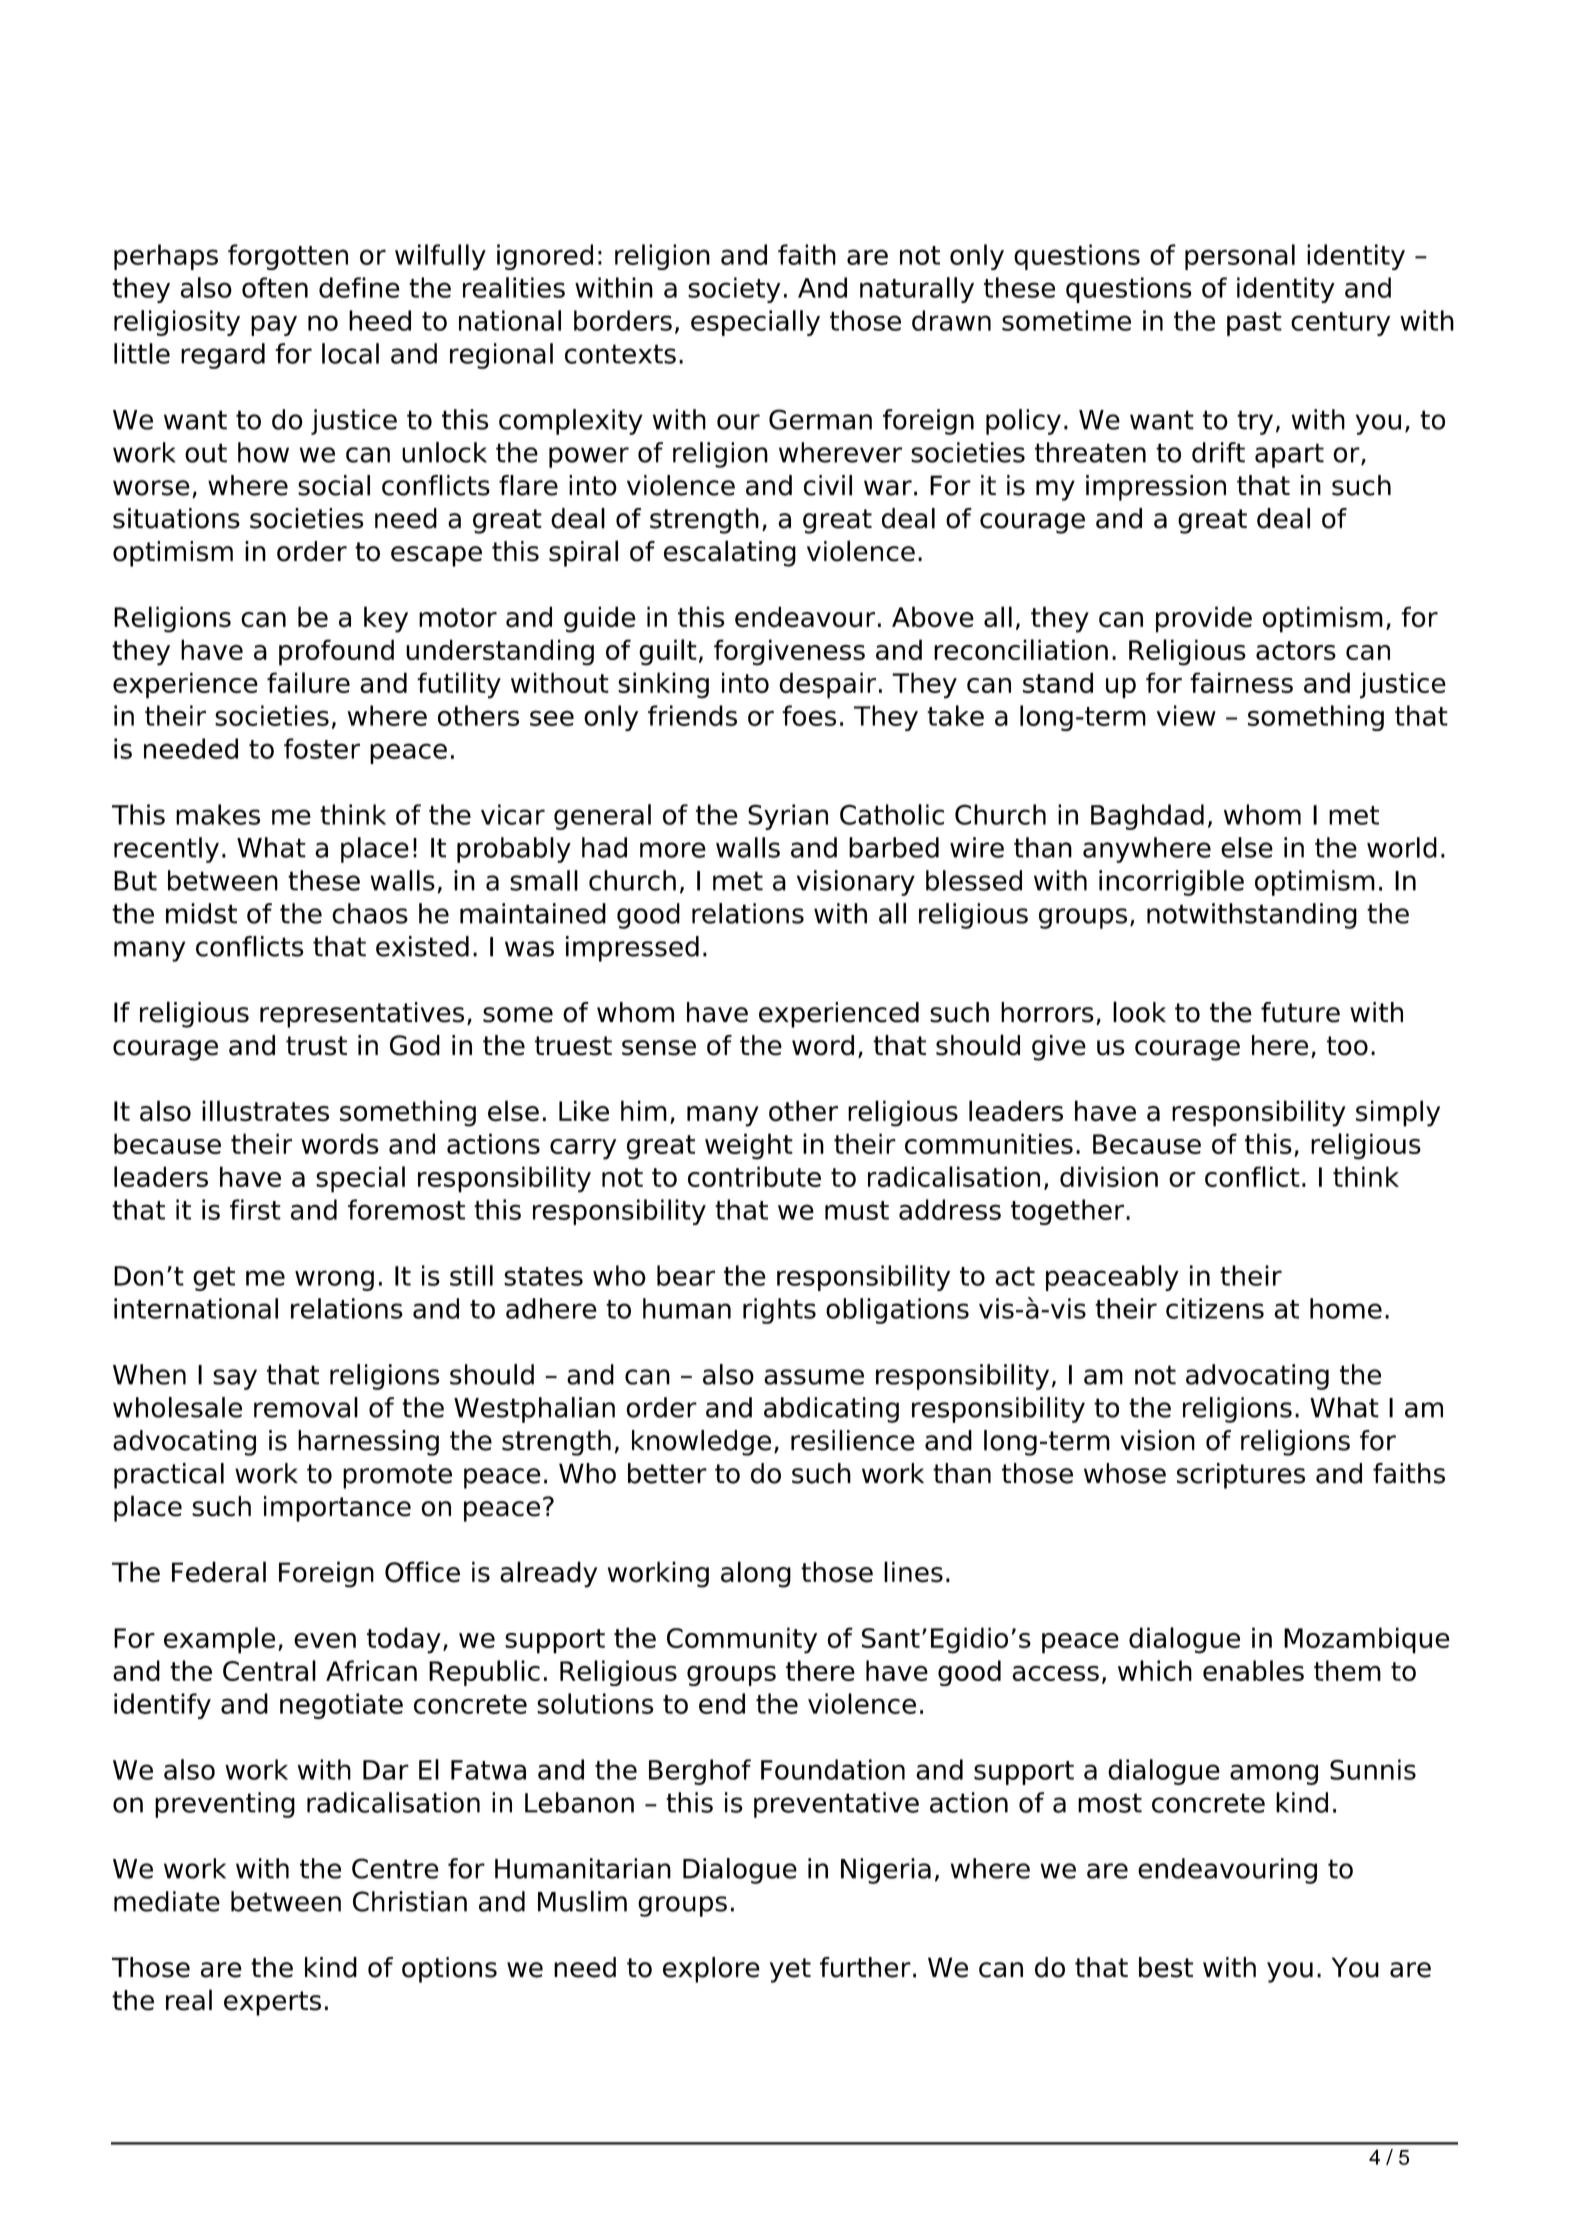 The image size is (1569, 2218). I want to click on wrong, so click(334, 1280).
